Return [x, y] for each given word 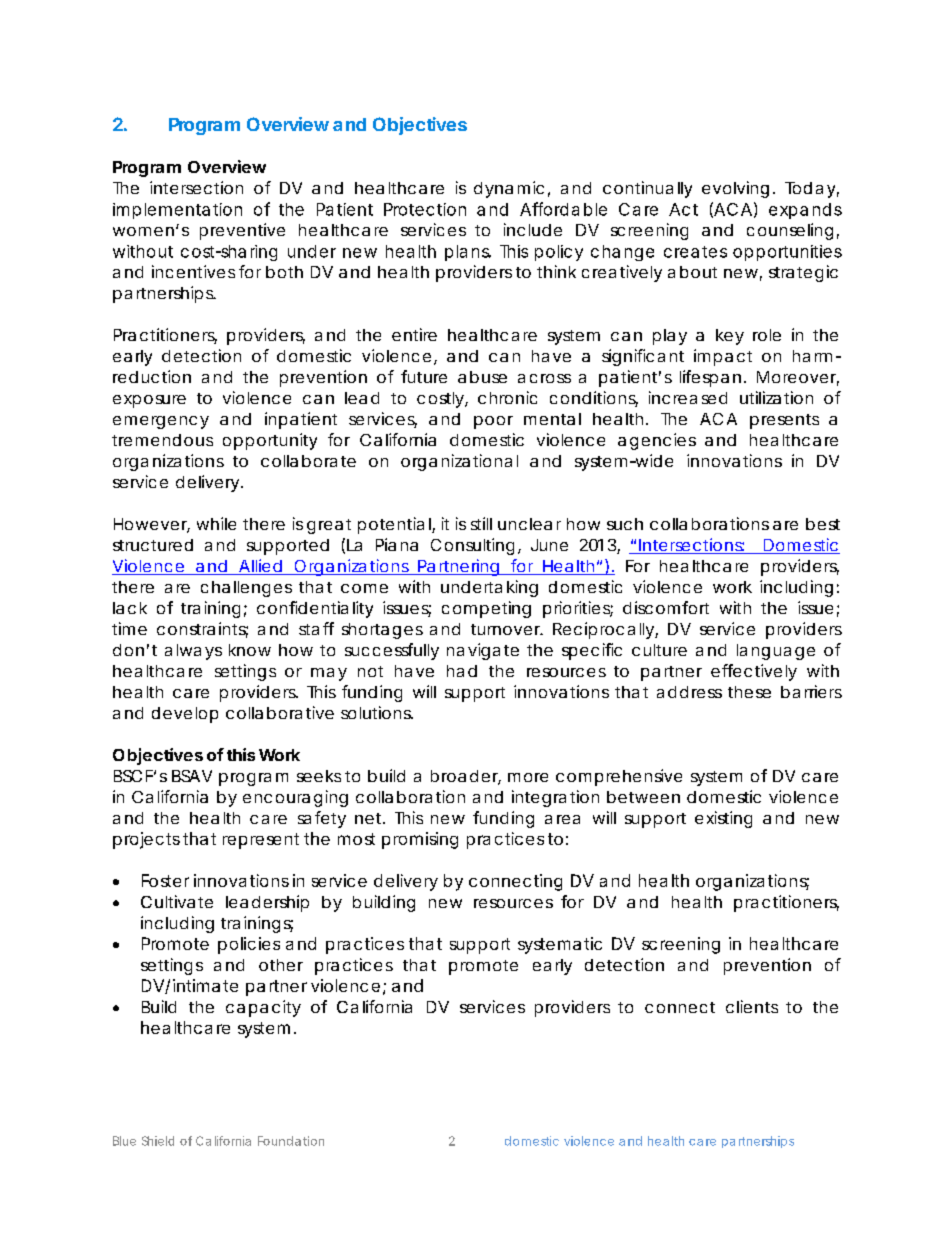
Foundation [291, 1141]
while [216, 523]
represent [261, 841]
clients [752, 1006]
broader [466, 777]
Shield [158, 1141]
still [481, 523]
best [823, 524]
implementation [177, 211]
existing [723, 819]
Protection [425, 209]
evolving [735, 189]
